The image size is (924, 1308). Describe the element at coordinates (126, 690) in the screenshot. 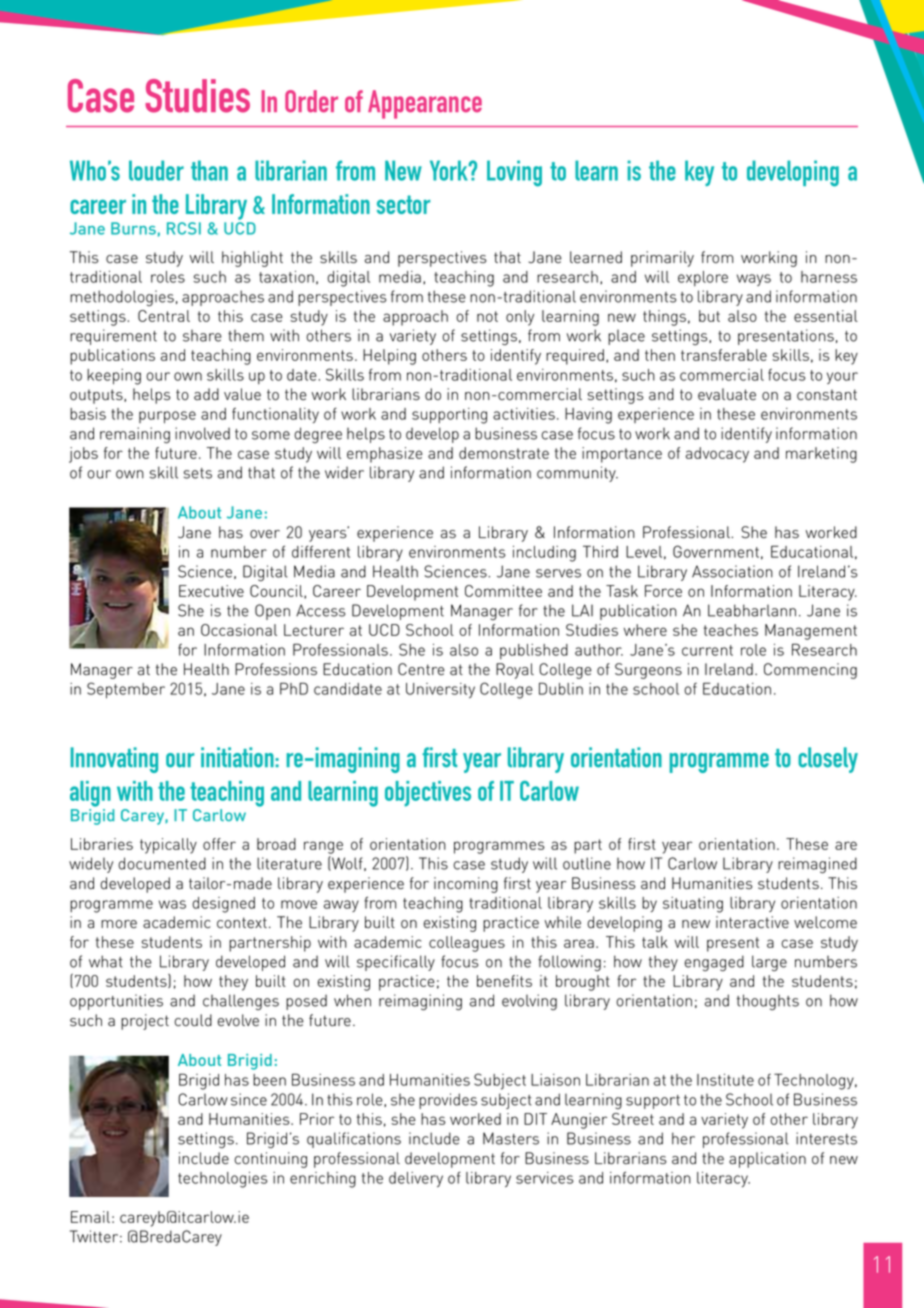

I see `September` at that location.
